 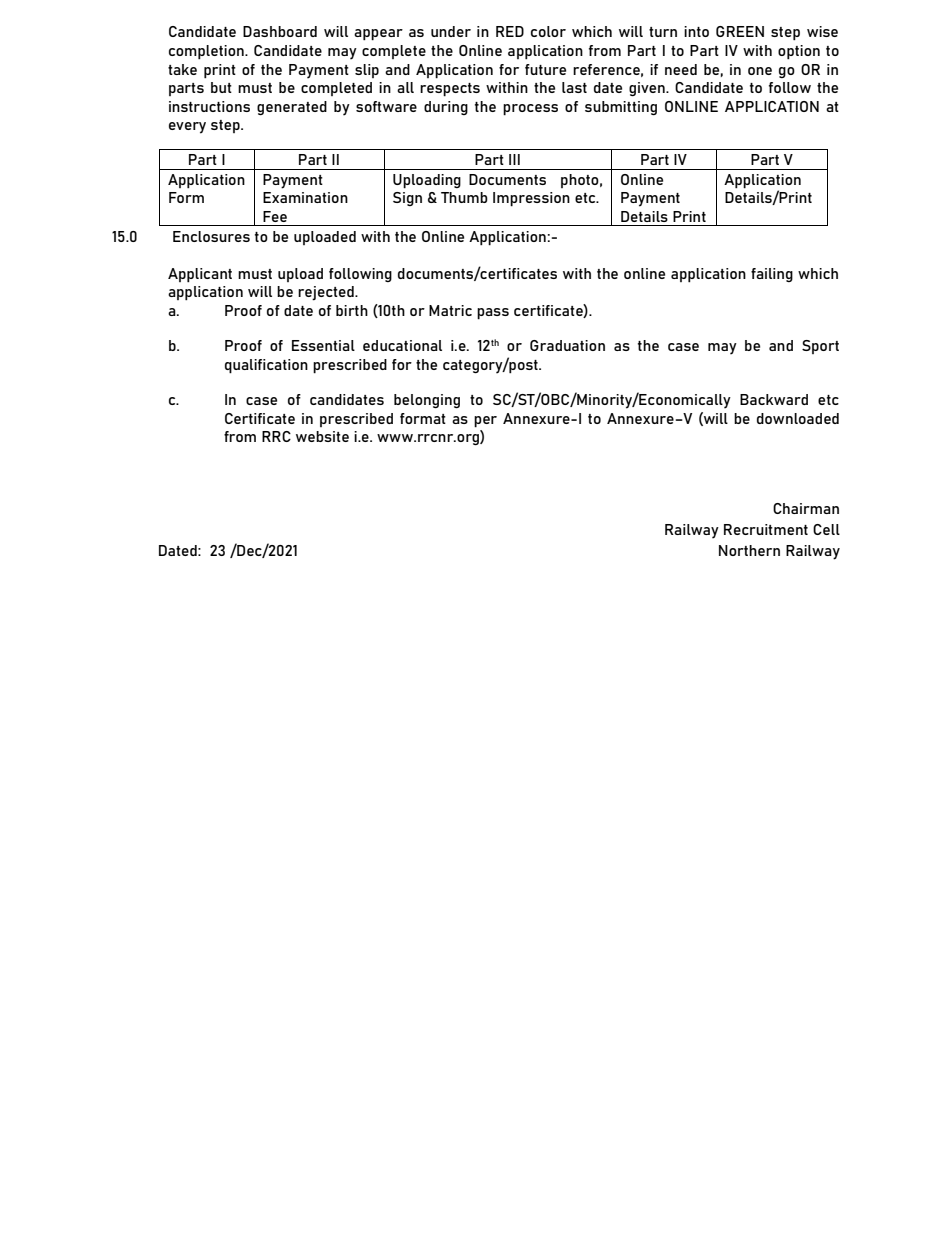 I want to click on Northern, so click(x=749, y=550).
